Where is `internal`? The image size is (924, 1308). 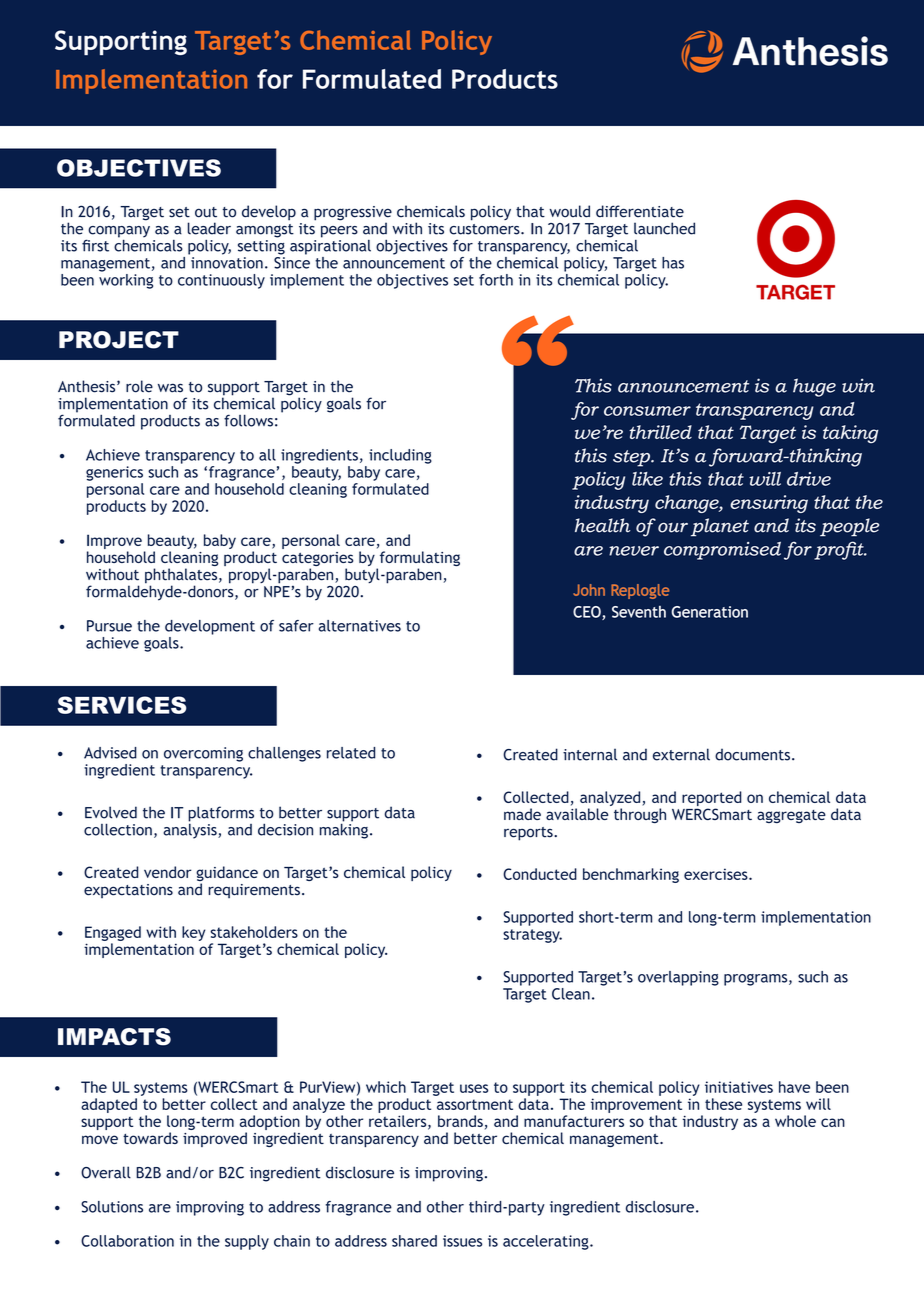
internal is located at coordinates (590, 754).
